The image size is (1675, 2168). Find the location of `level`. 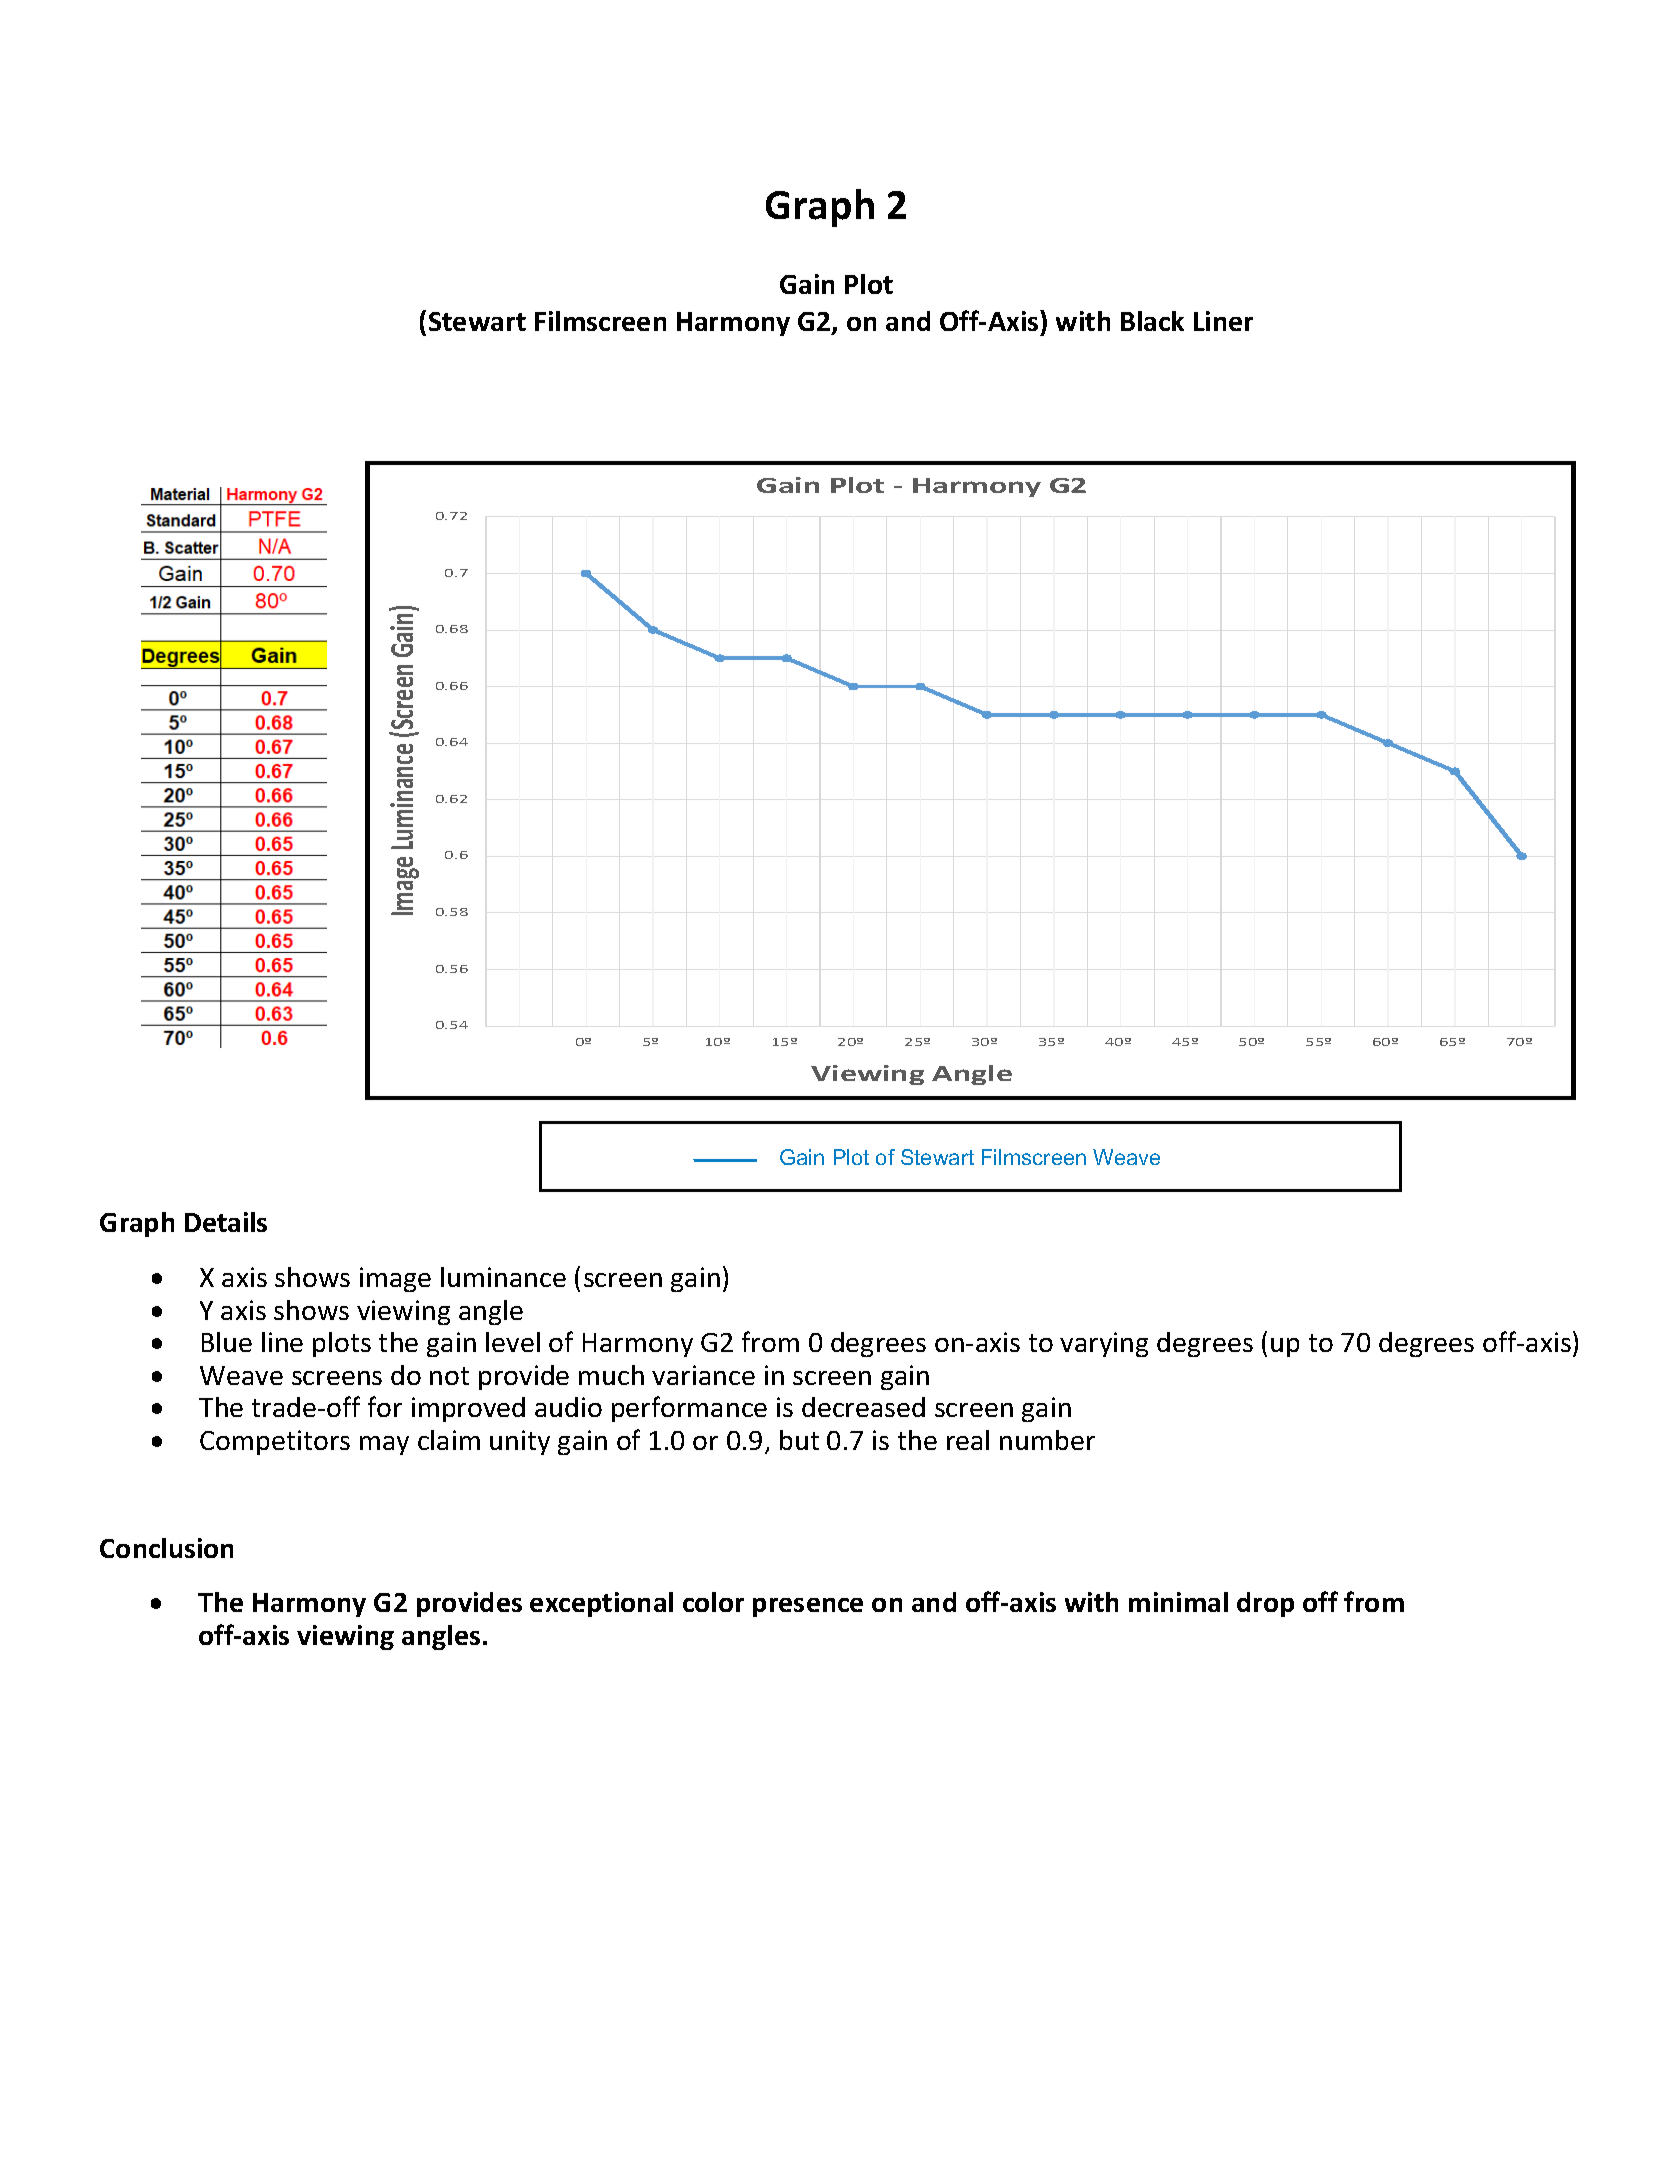

level is located at coordinates (513, 1342).
